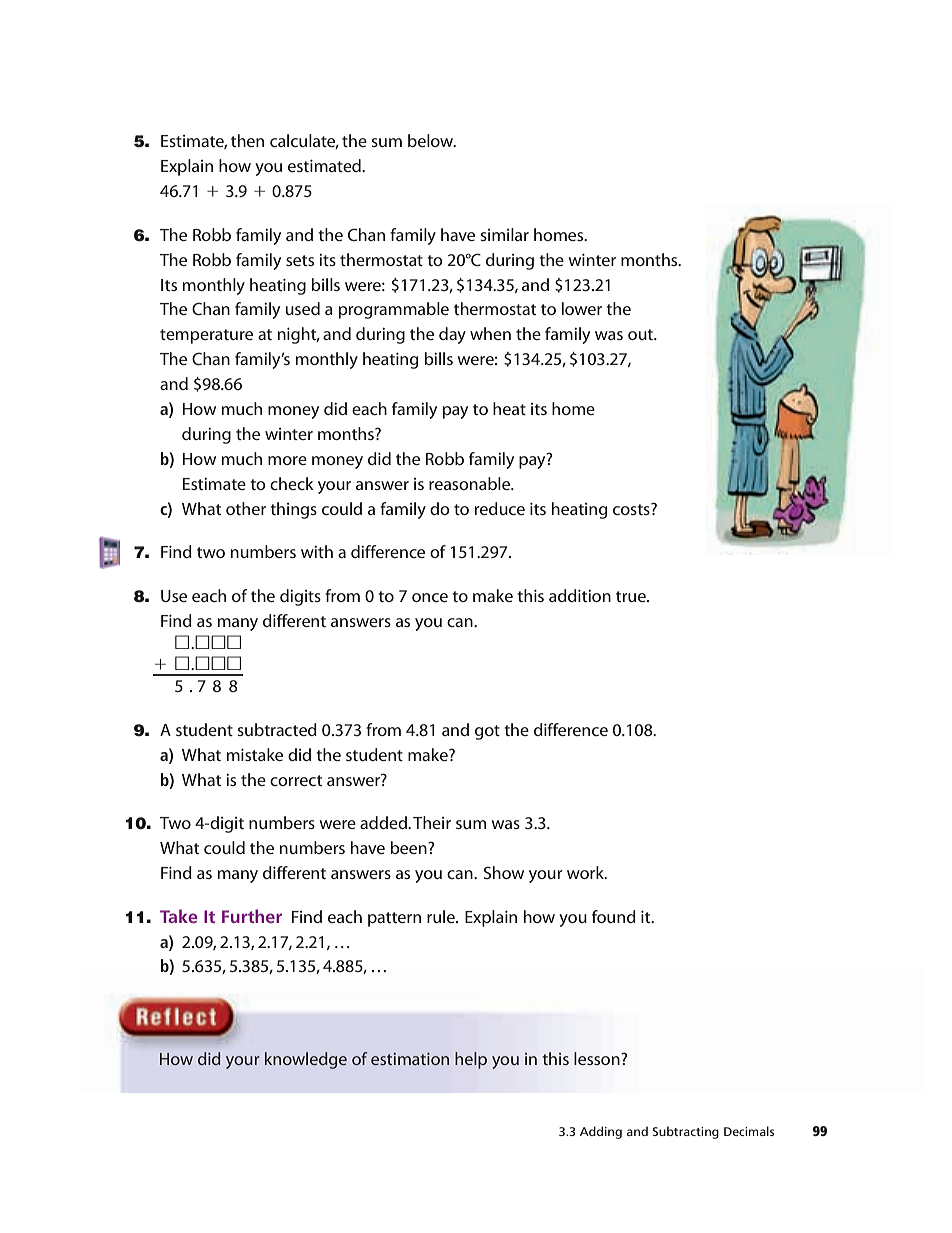 The image size is (952, 1233). I want to click on correct, so click(296, 780).
